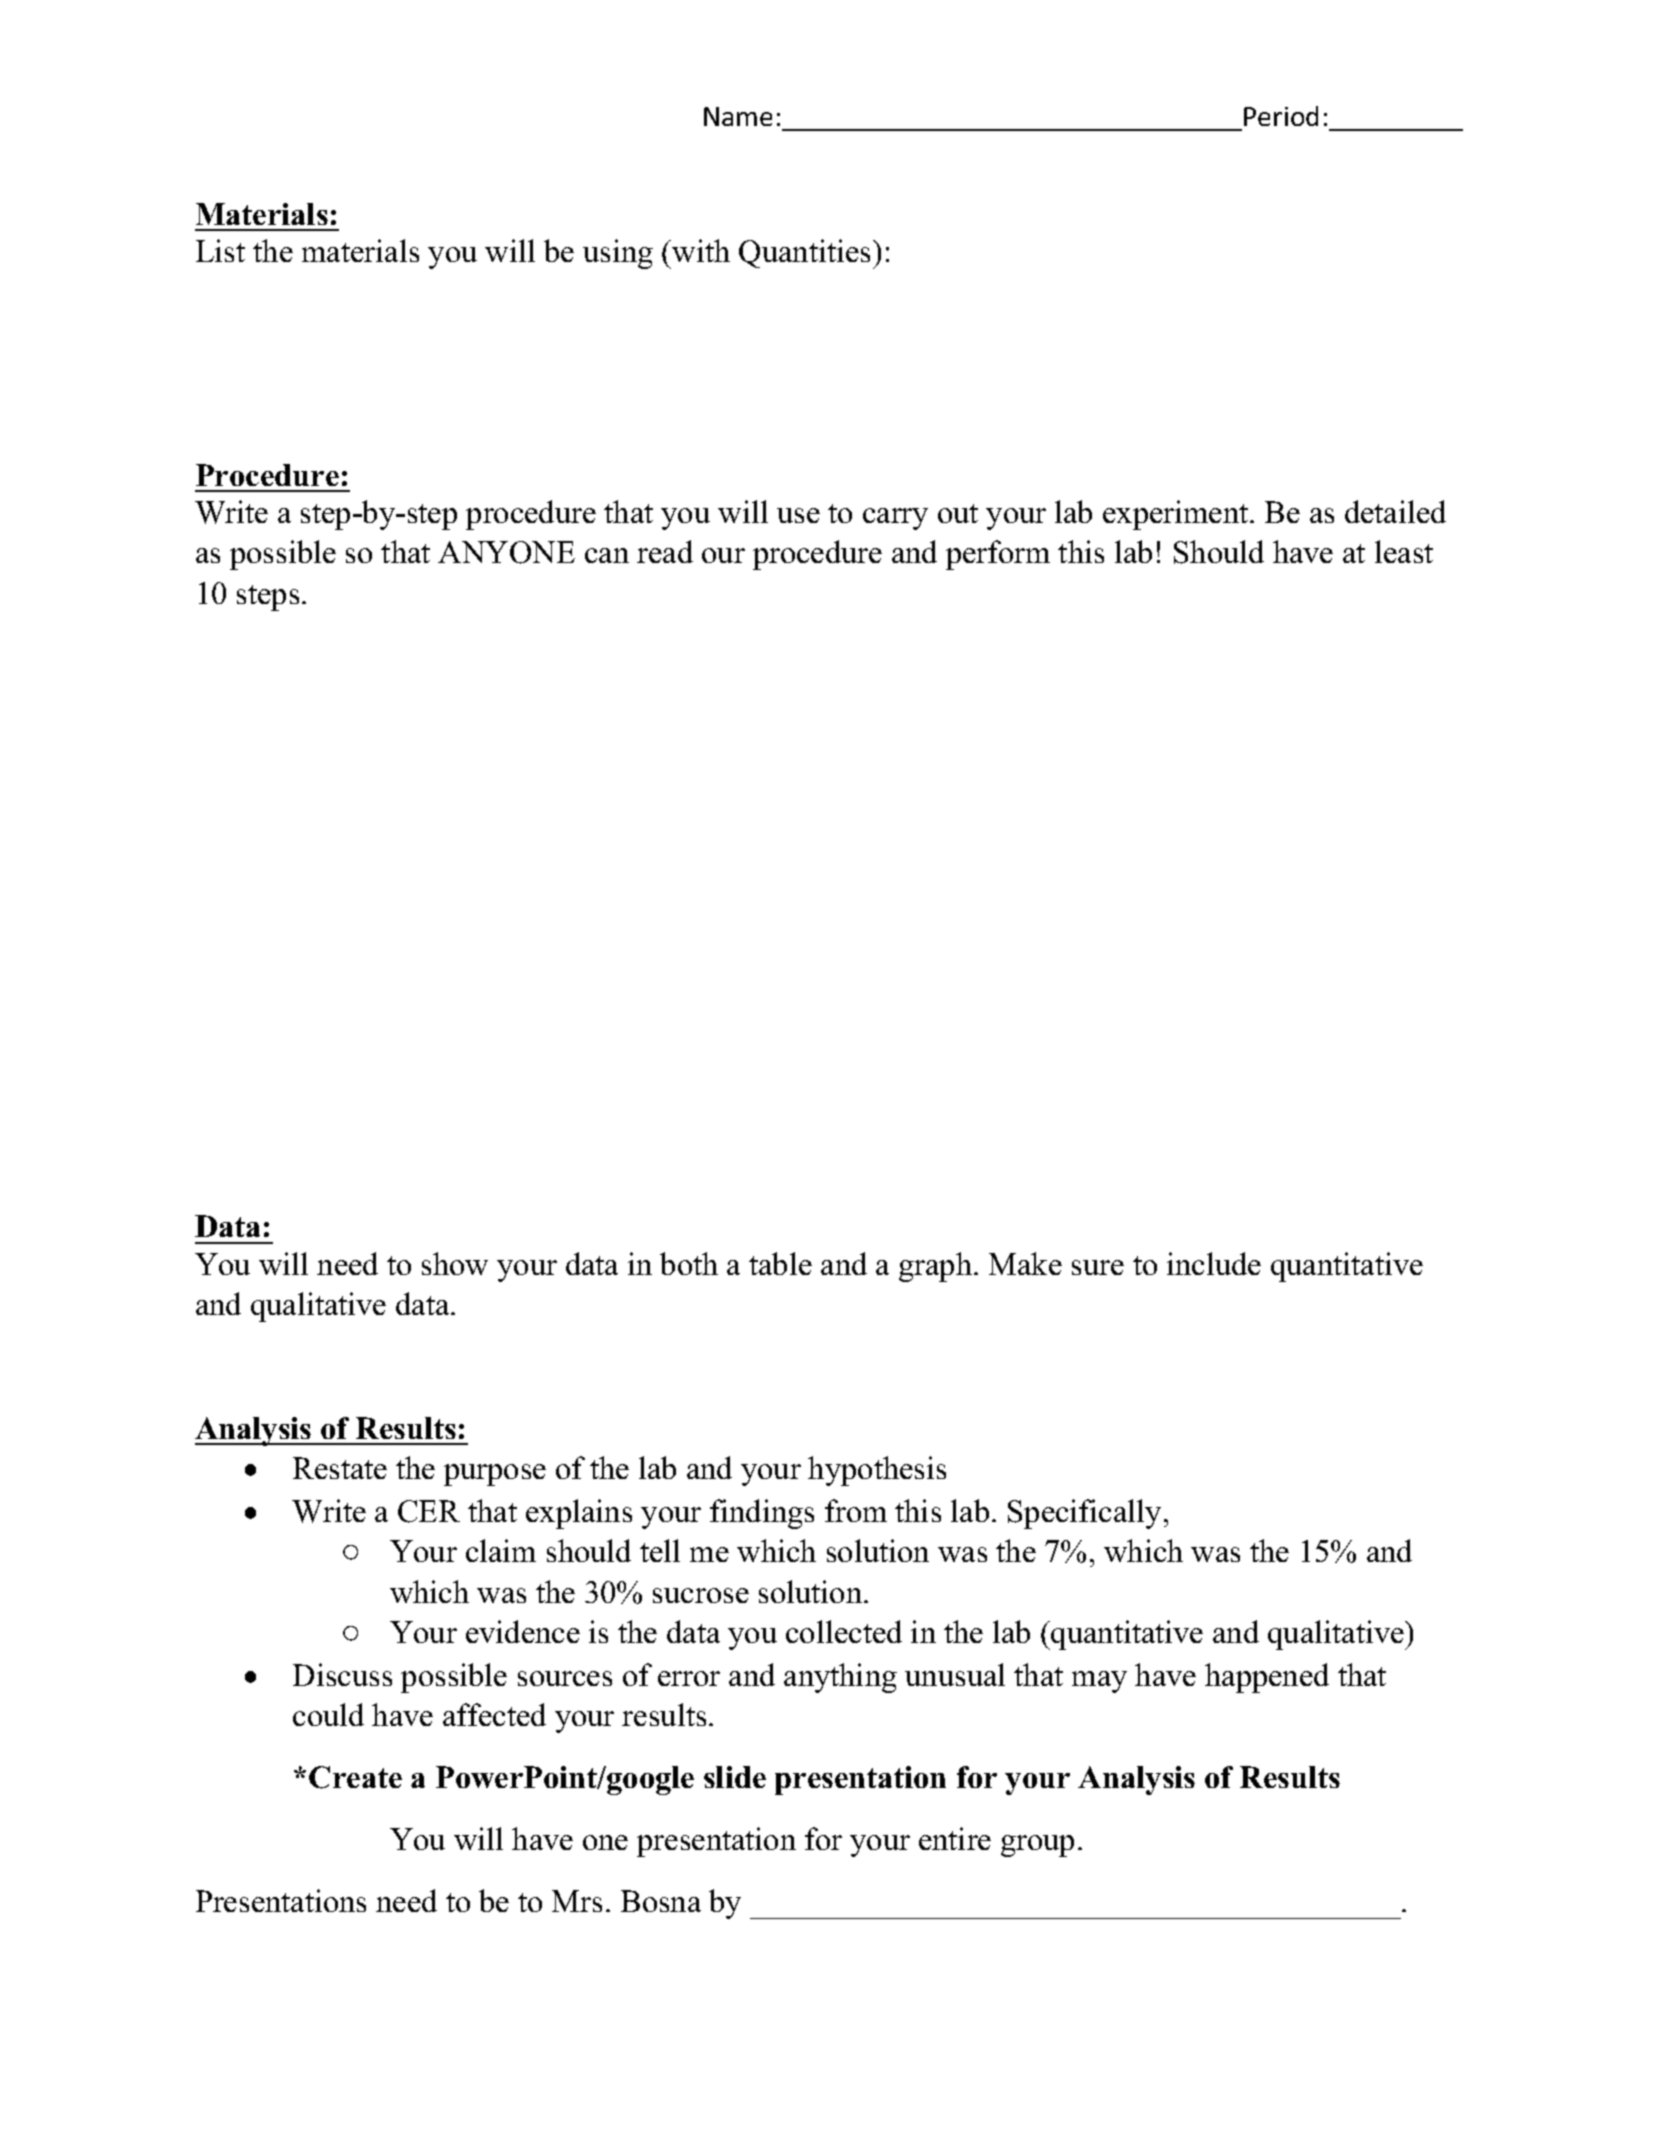  Describe the element at coordinates (455, 1263) in the screenshot. I see `show` at that location.
